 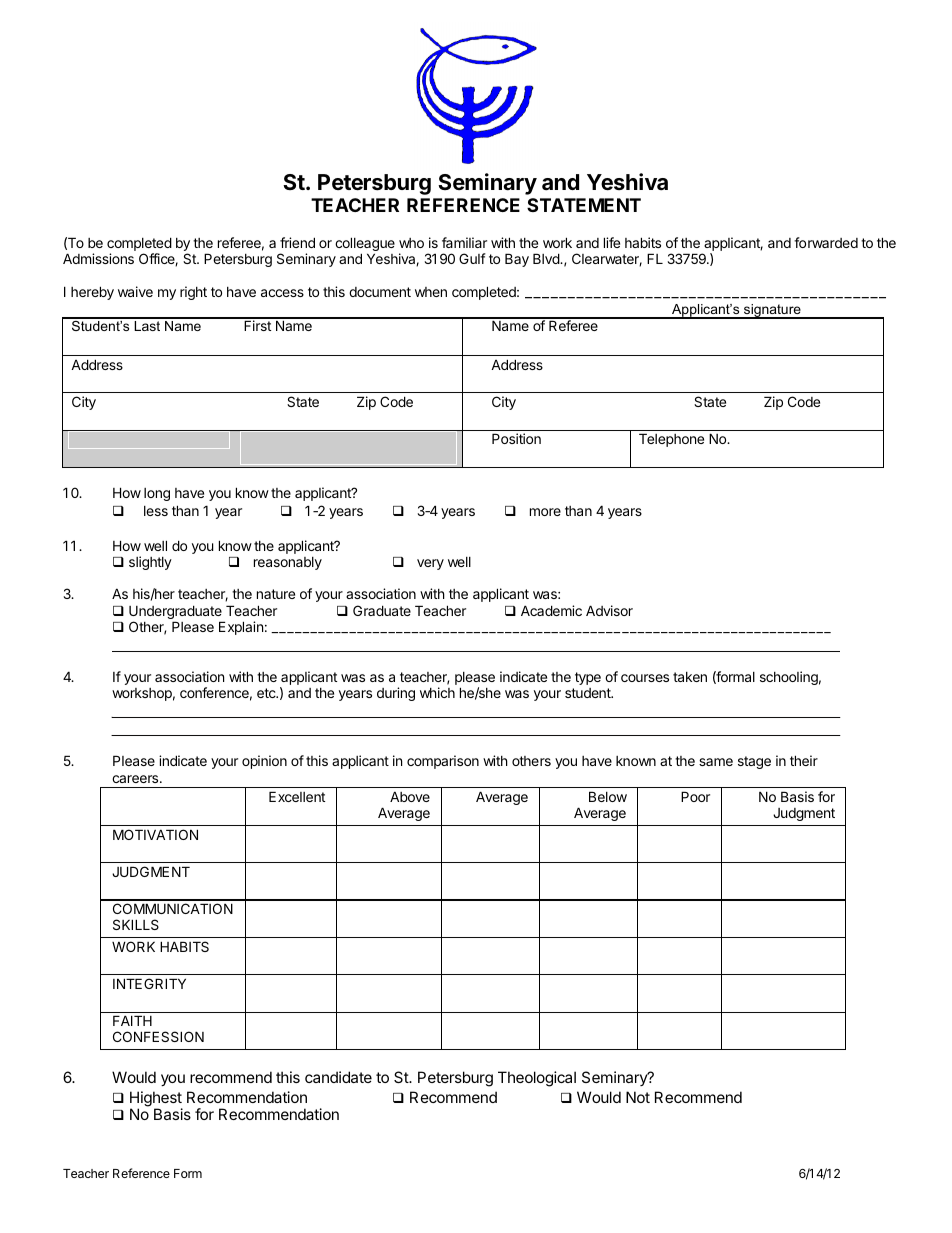 I want to click on Not, so click(x=638, y=1097).
